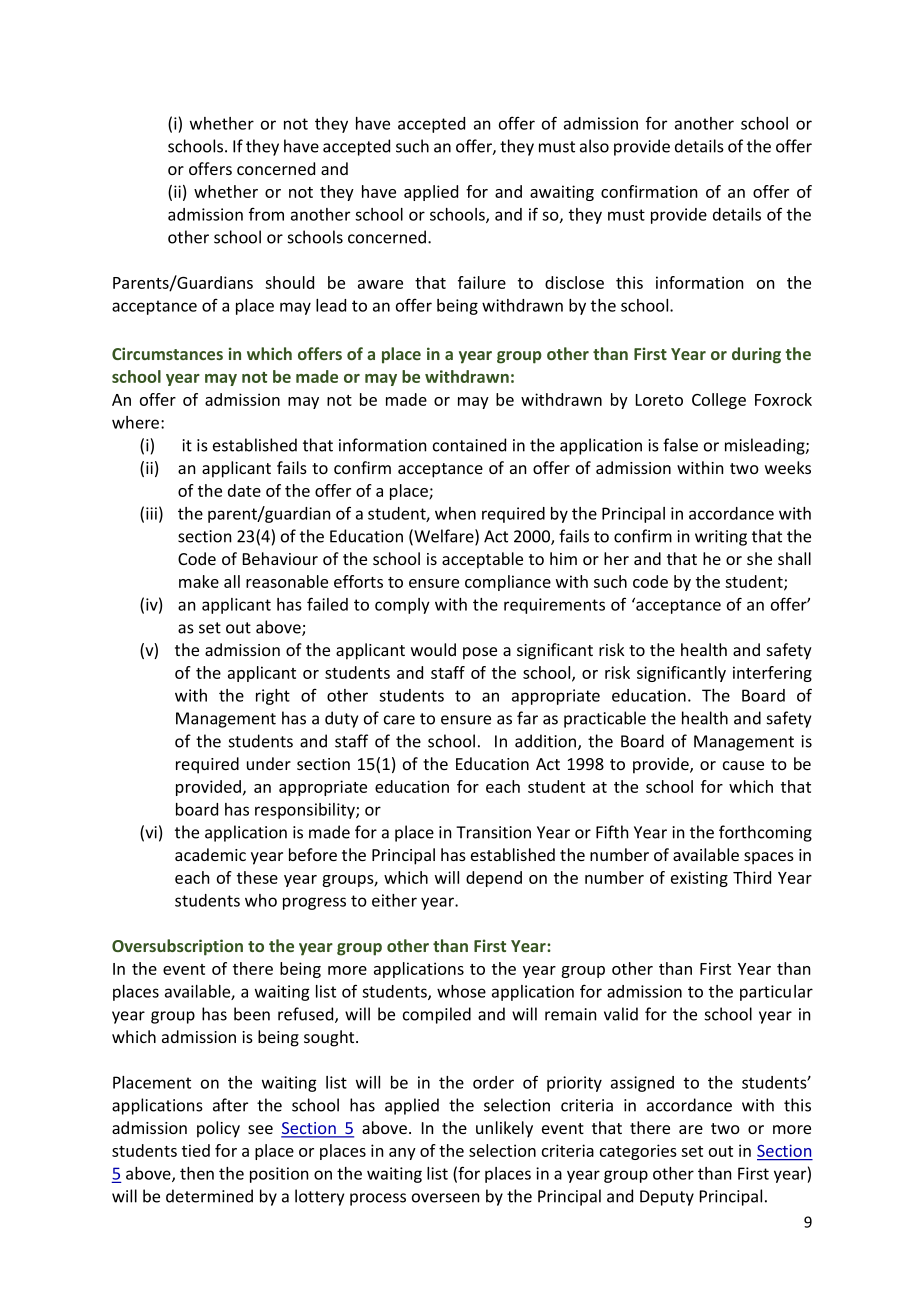  Describe the element at coordinates (772, 674) in the screenshot. I see `interfering` at that location.
